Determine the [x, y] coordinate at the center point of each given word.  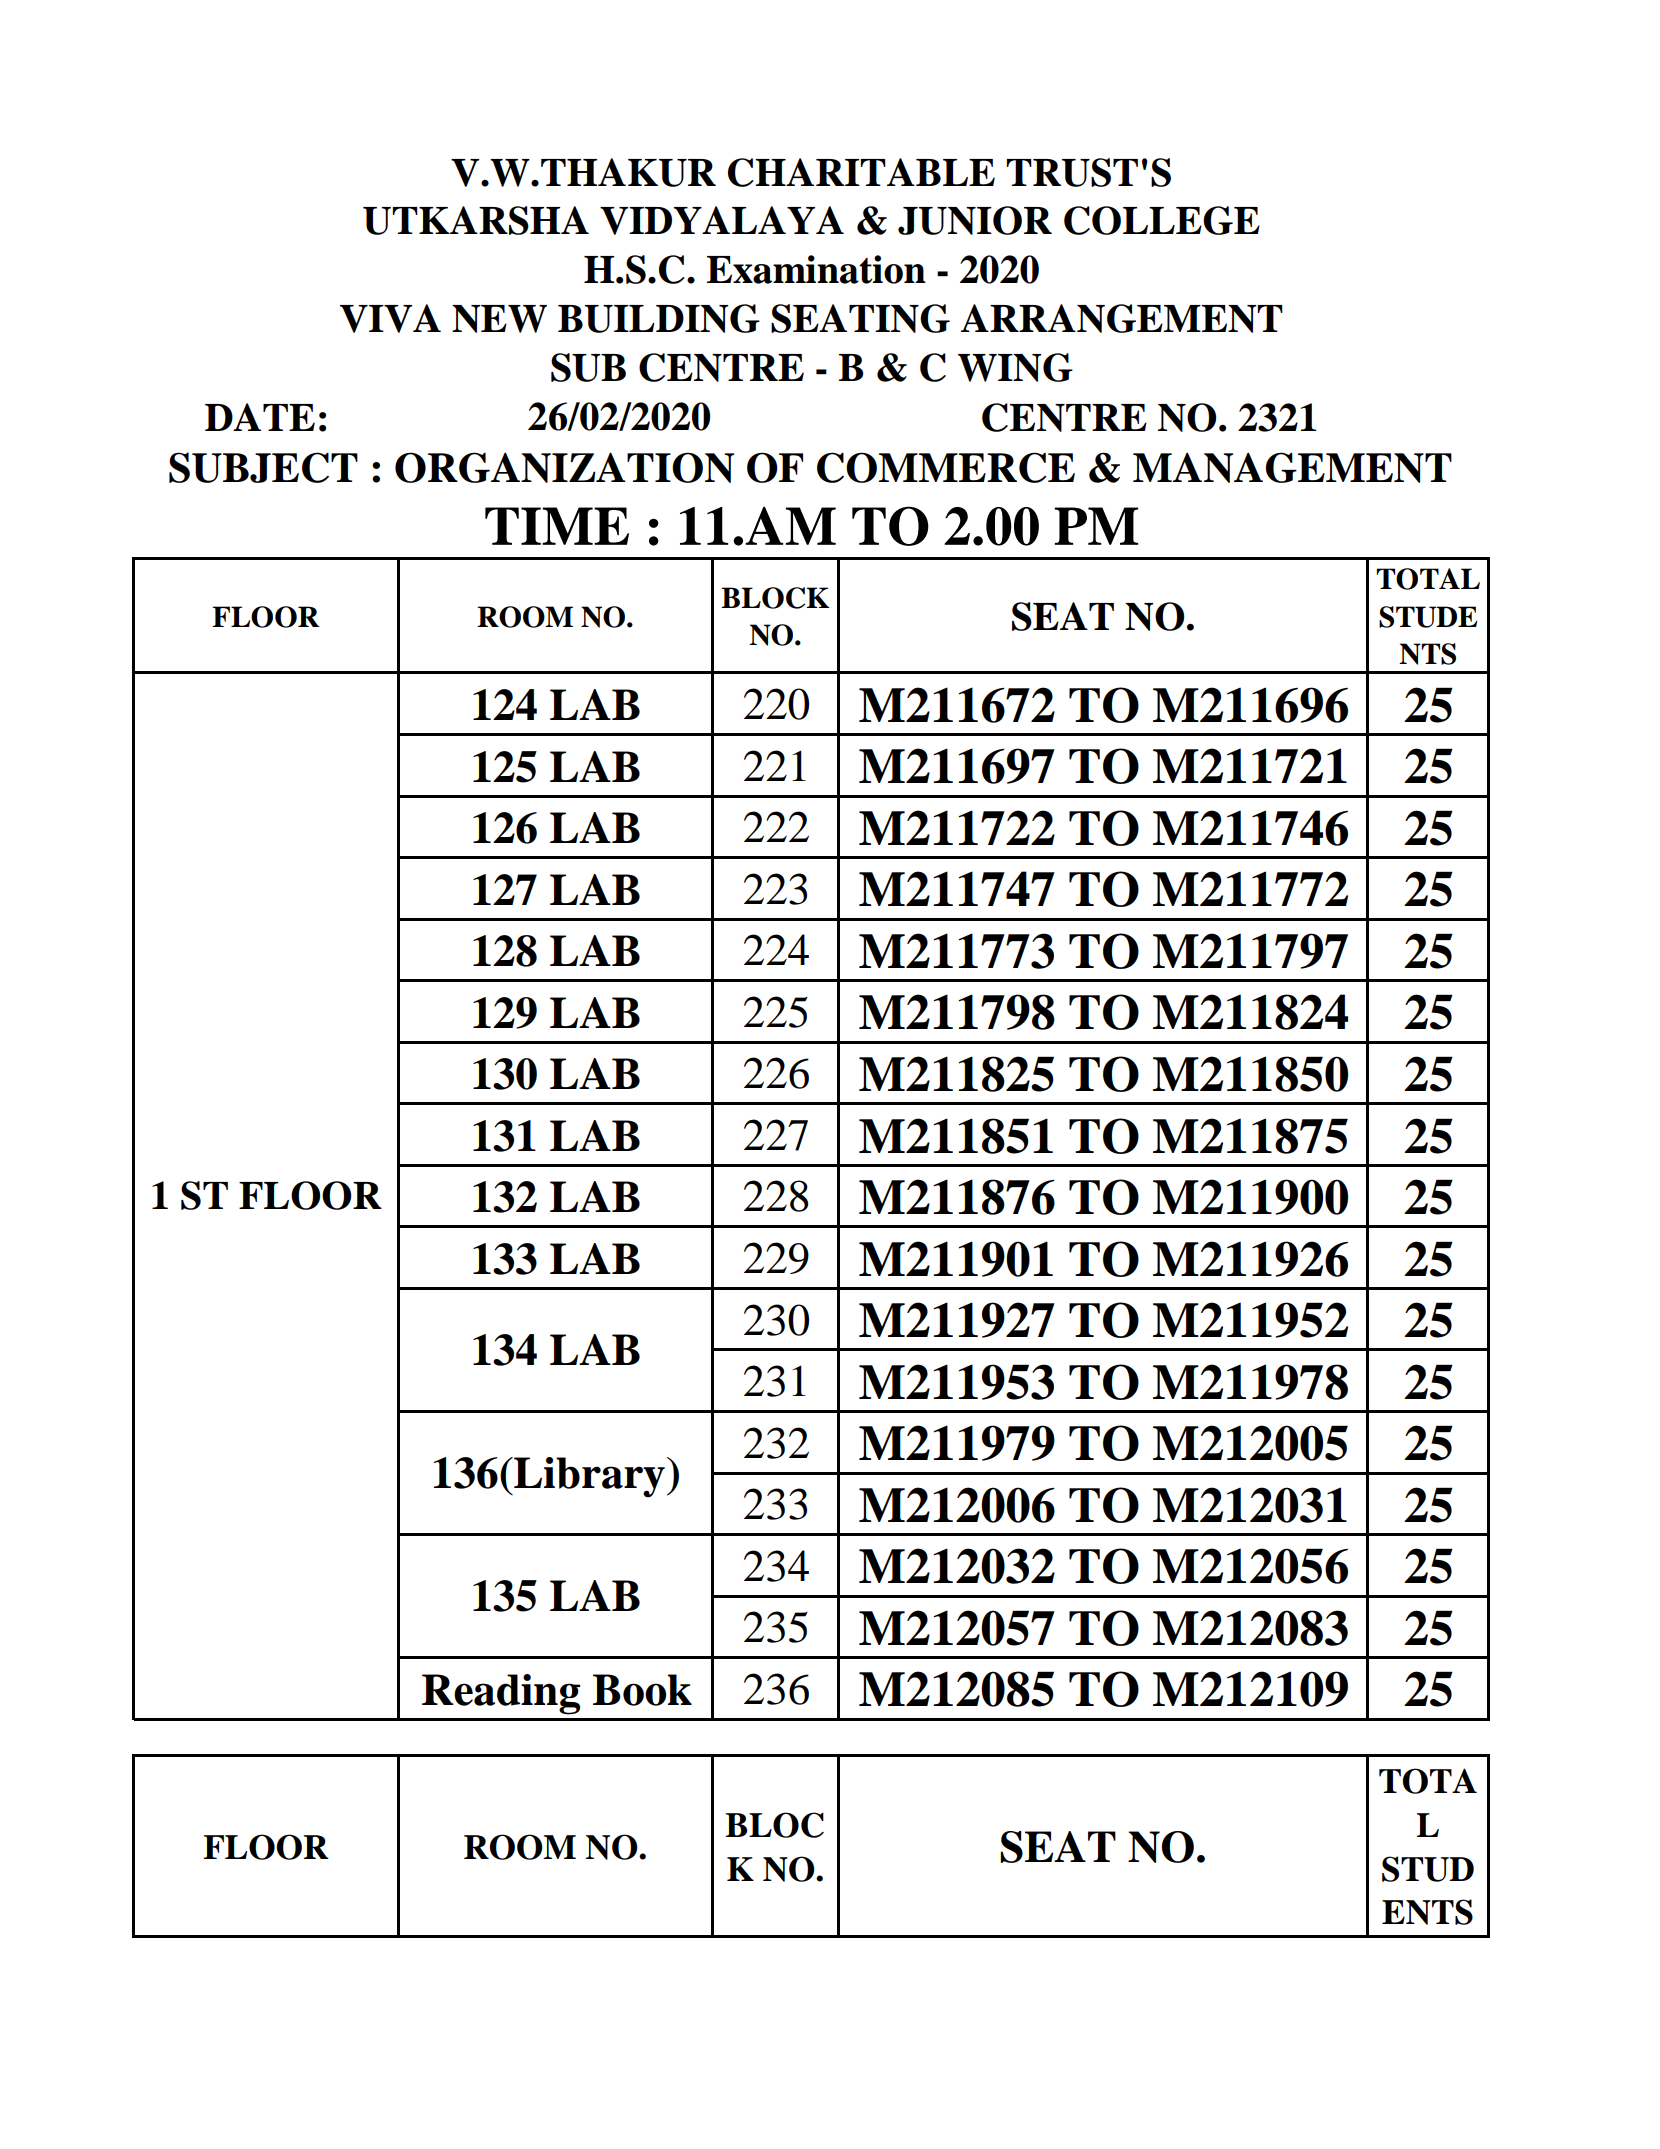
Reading [501, 1694]
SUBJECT [263, 467]
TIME [557, 526]
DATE [260, 417]
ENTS [1427, 1912]
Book [642, 1690]
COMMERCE [946, 467]
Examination [816, 269]
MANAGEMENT [1292, 467]
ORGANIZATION [564, 467]
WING [1015, 367]
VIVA [390, 318]
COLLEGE [1162, 220]
